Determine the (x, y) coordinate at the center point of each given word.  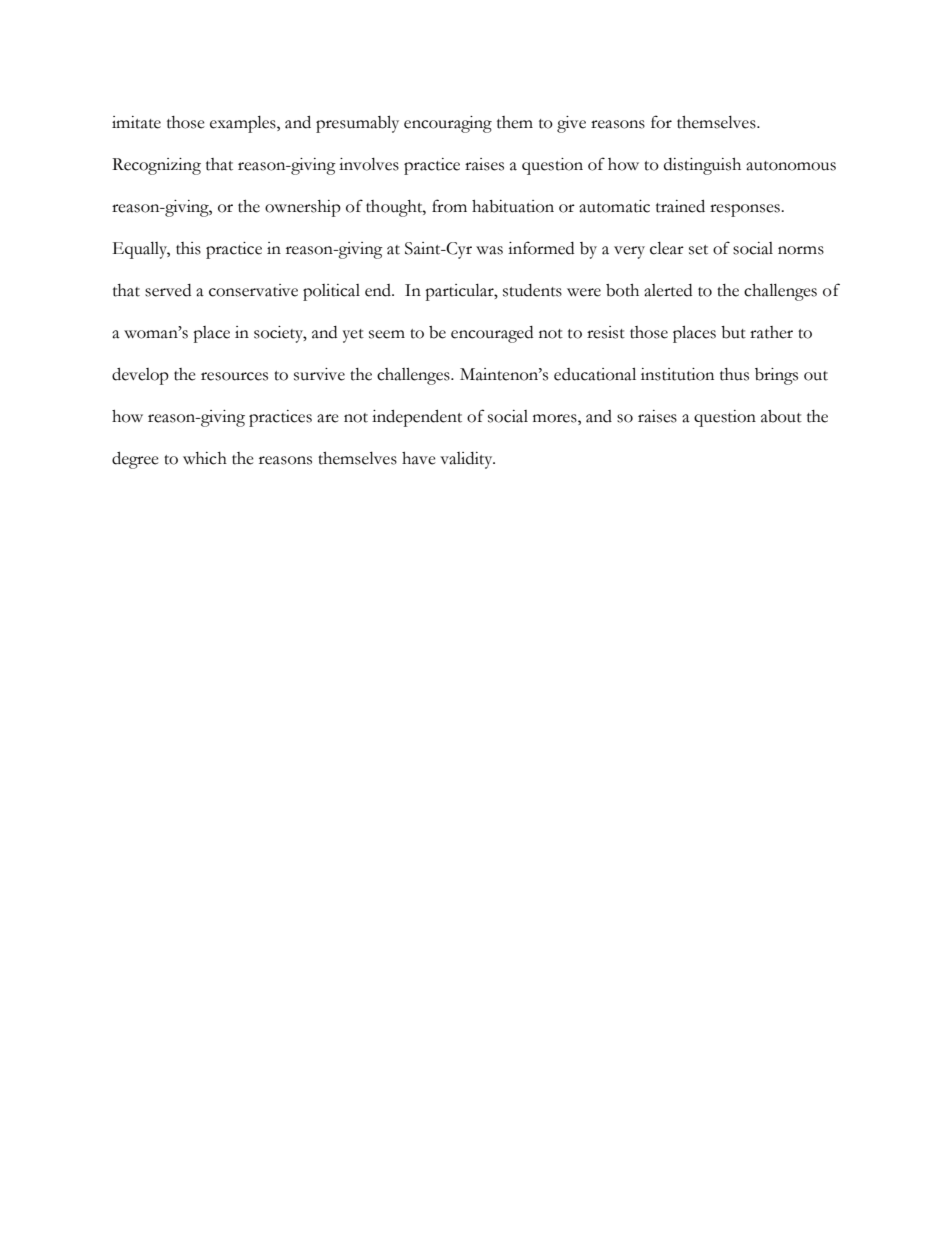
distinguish (702, 166)
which (205, 458)
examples (244, 124)
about (781, 416)
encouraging (448, 124)
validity (467, 460)
